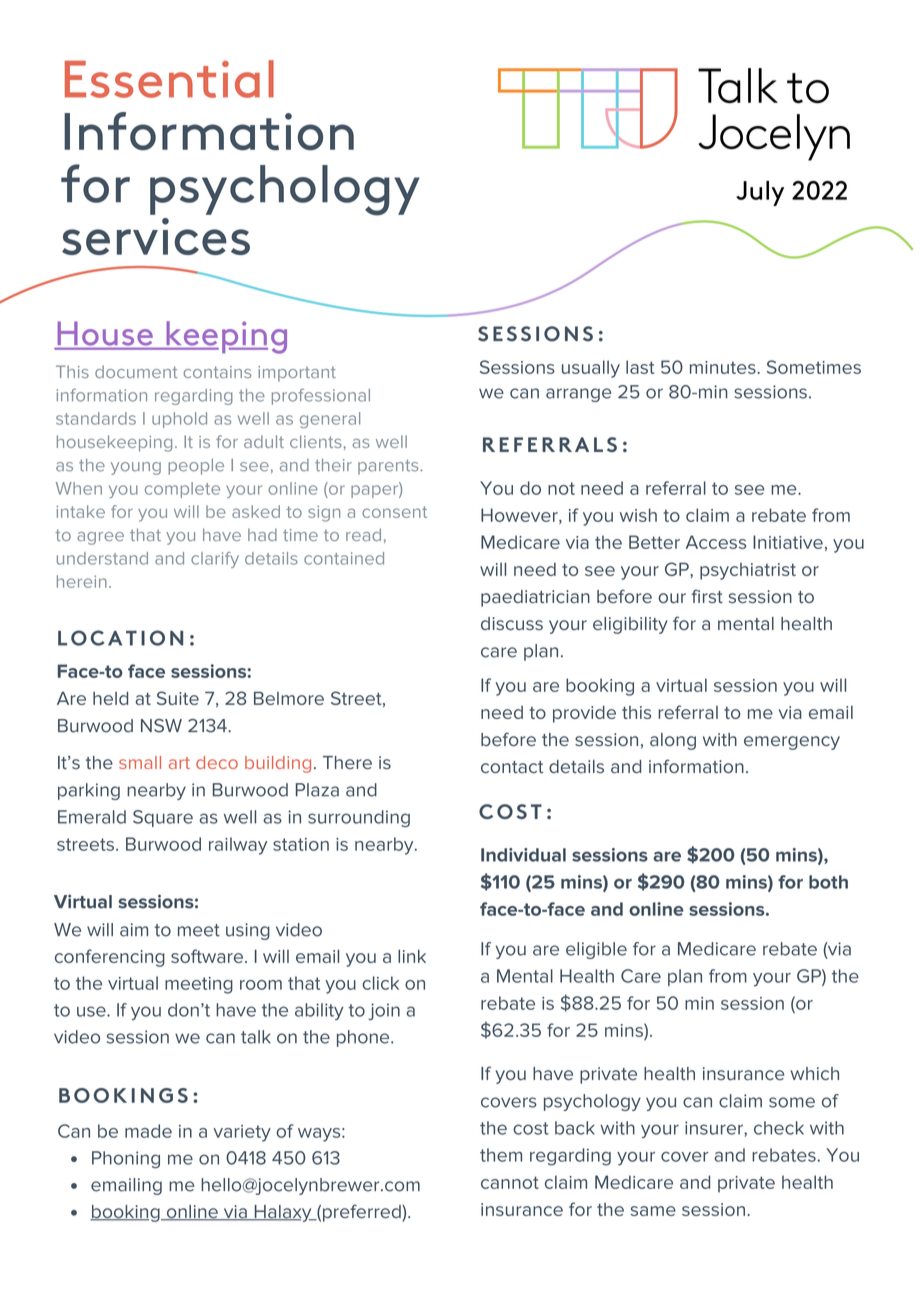 The width and height of the screenshot is (924, 1309). What do you see at coordinates (724, 367) in the screenshot?
I see `minutes` at bounding box center [724, 367].
